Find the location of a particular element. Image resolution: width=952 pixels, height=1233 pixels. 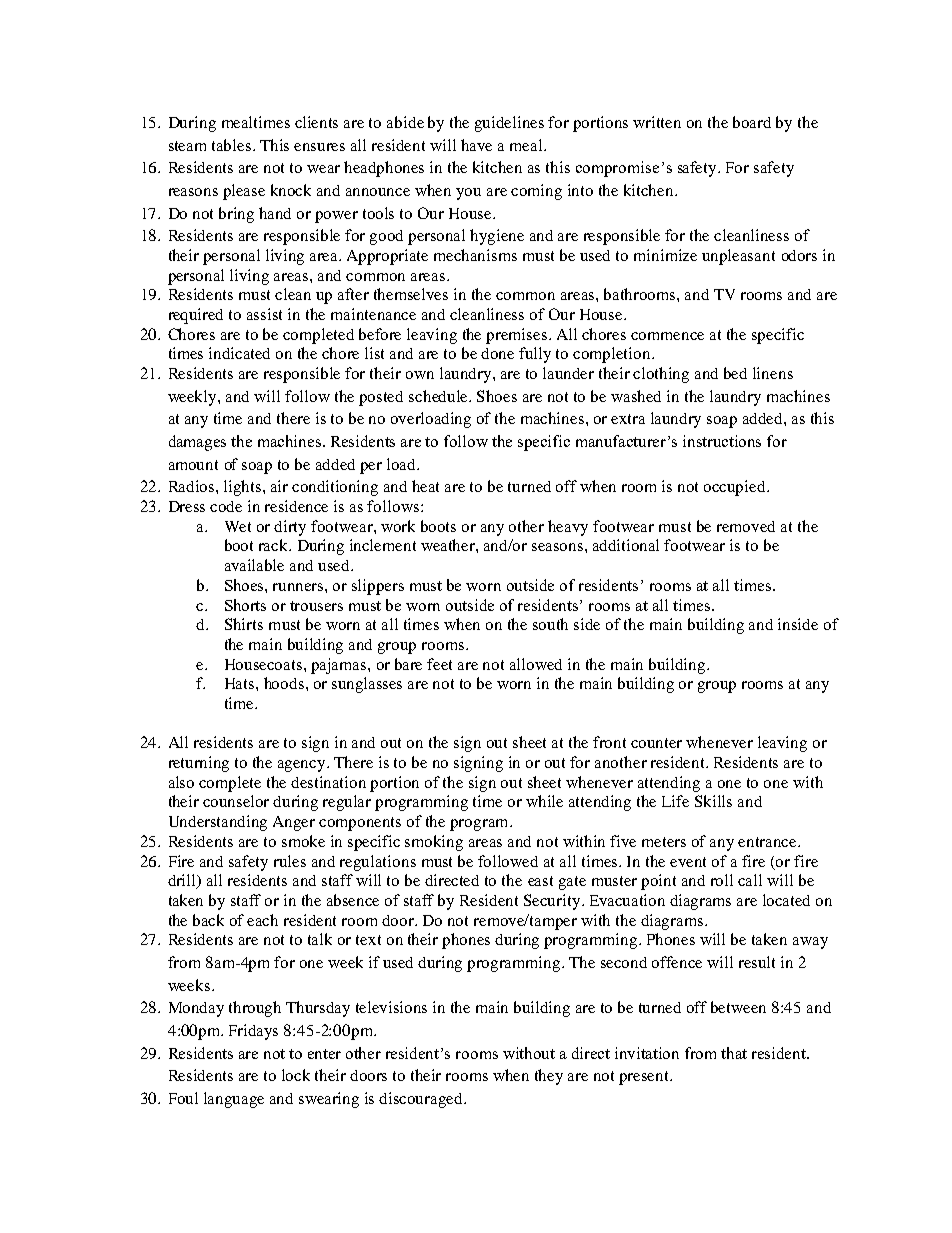

board is located at coordinates (752, 122).
